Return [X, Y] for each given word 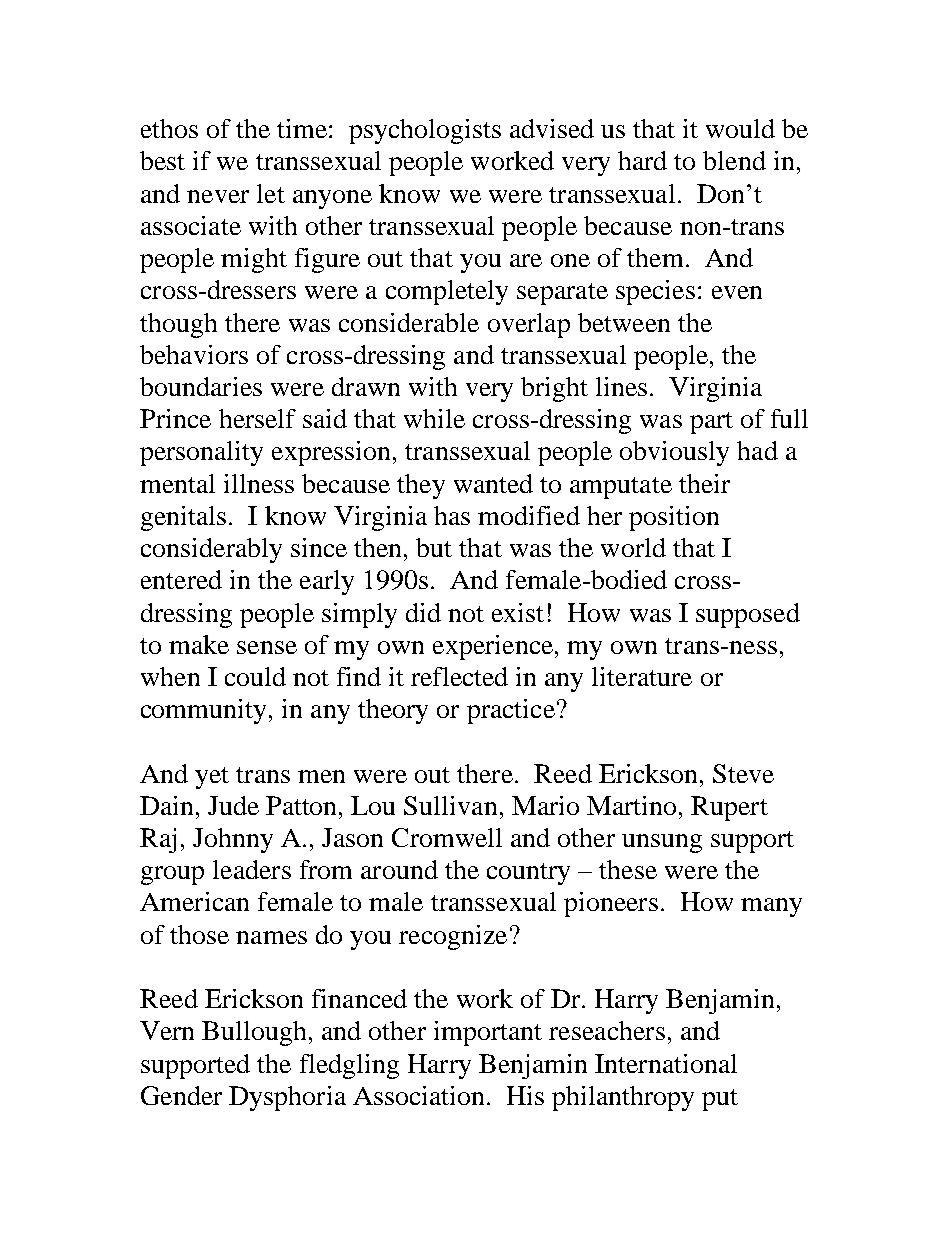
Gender [181, 1095]
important [488, 1033]
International [666, 1063]
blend [734, 160]
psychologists [425, 131]
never [218, 196]
